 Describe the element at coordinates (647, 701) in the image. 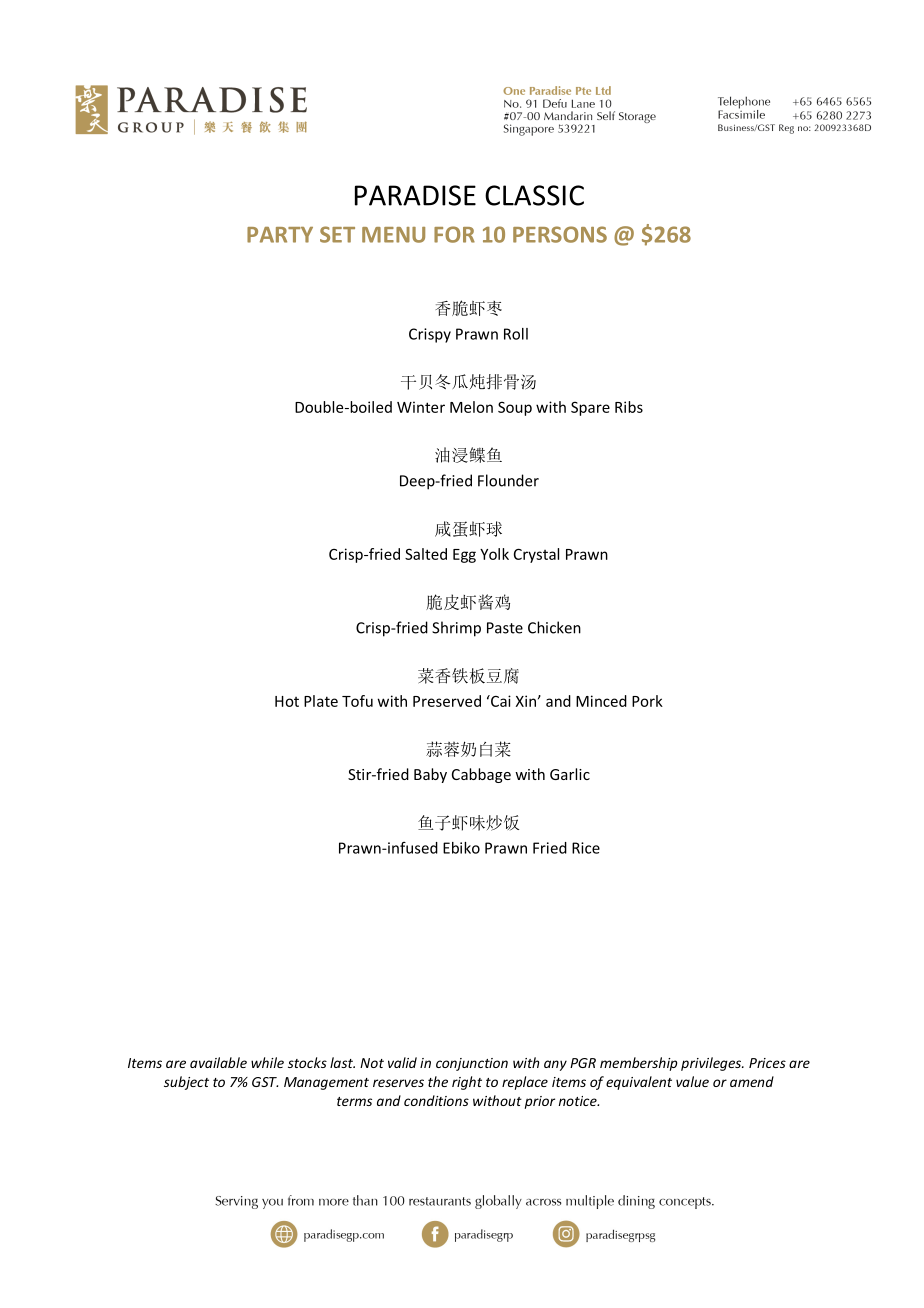

I see `Pork` at that location.
